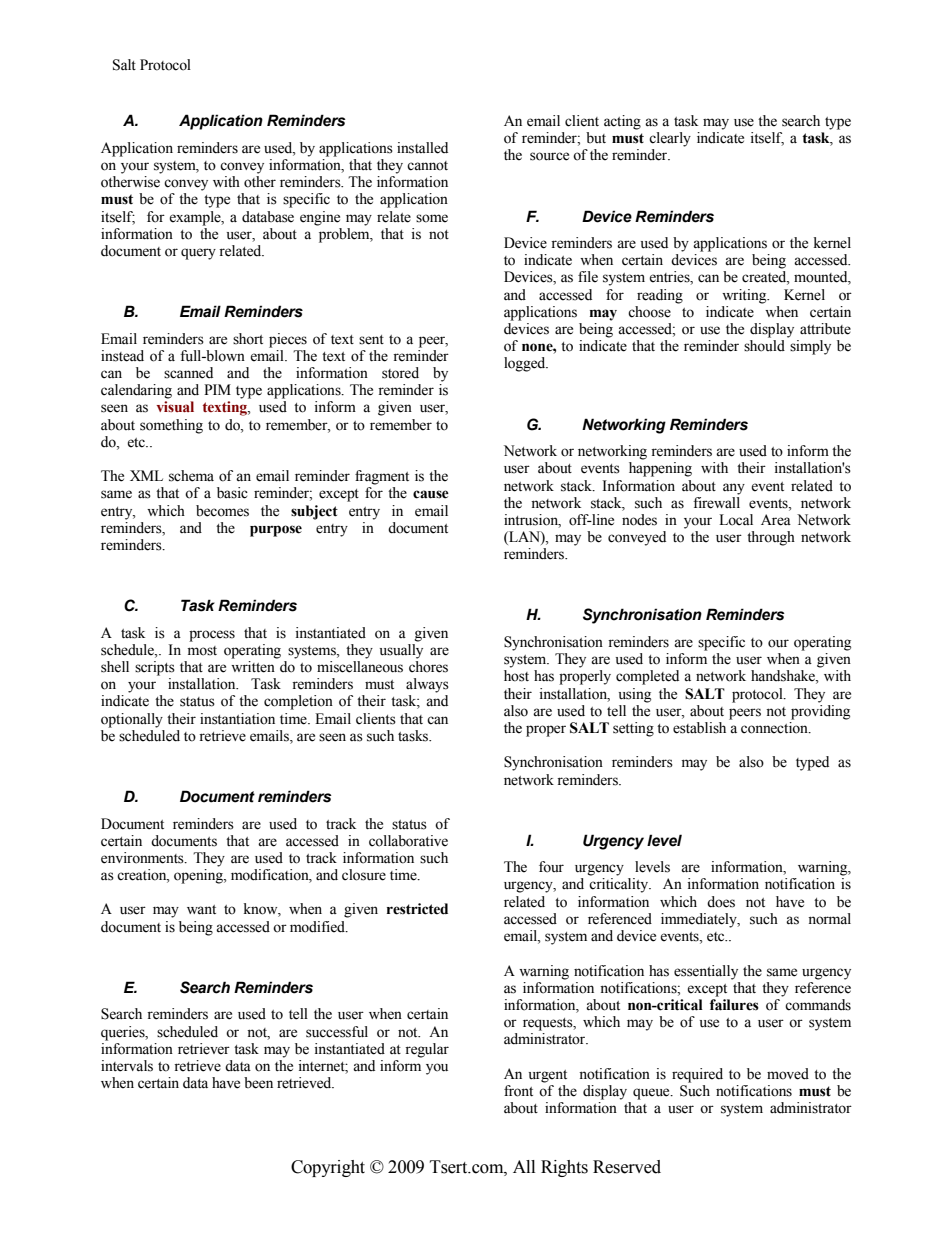  Describe the element at coordinates (198, 254) in the document. I see `query` at that location.
